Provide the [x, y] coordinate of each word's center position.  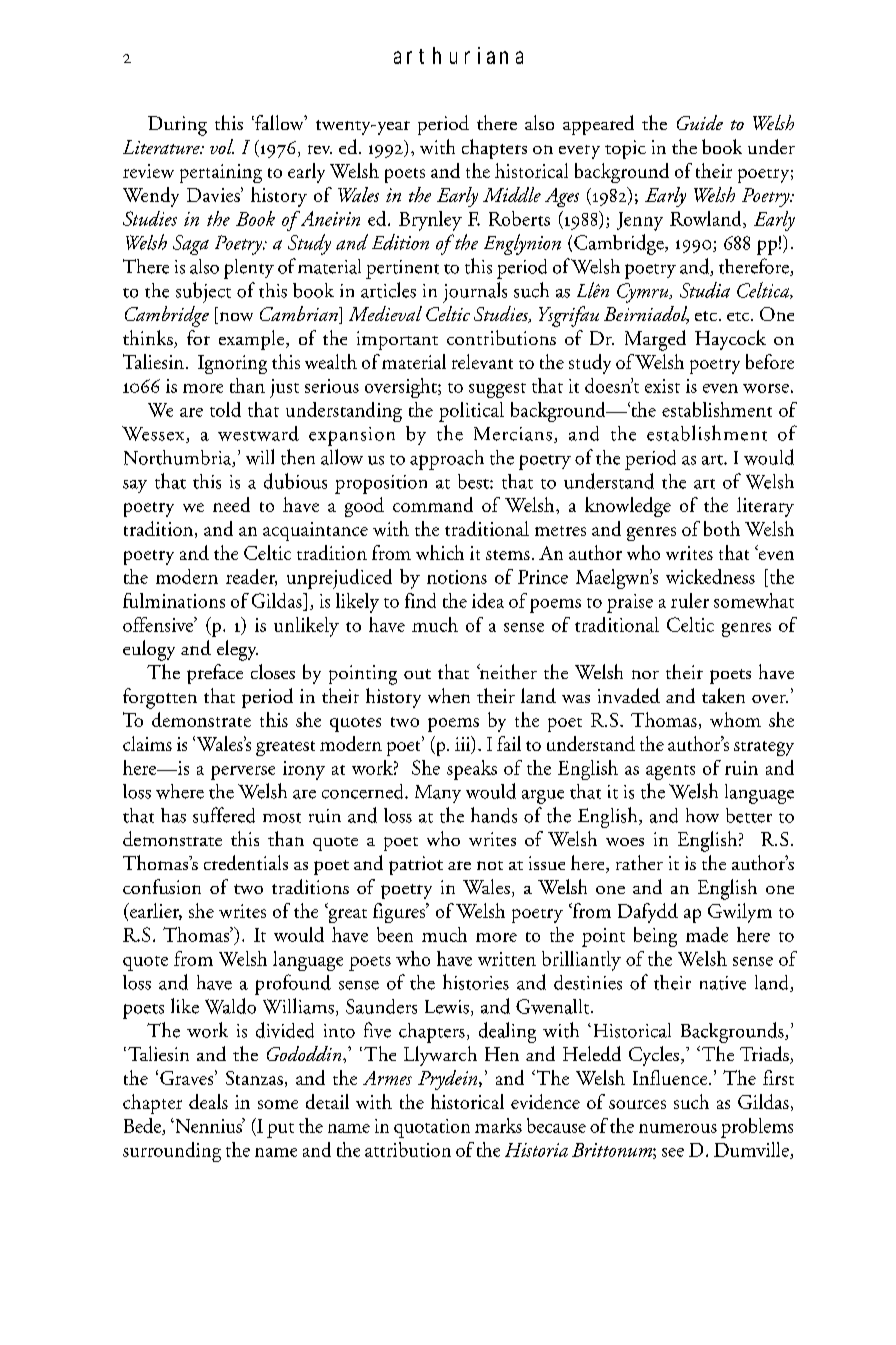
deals [208, 1101]
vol [222, 146]
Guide [700, 122]
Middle [512, 194]
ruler [690, 600]
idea [488, 600]
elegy [237, 650]
